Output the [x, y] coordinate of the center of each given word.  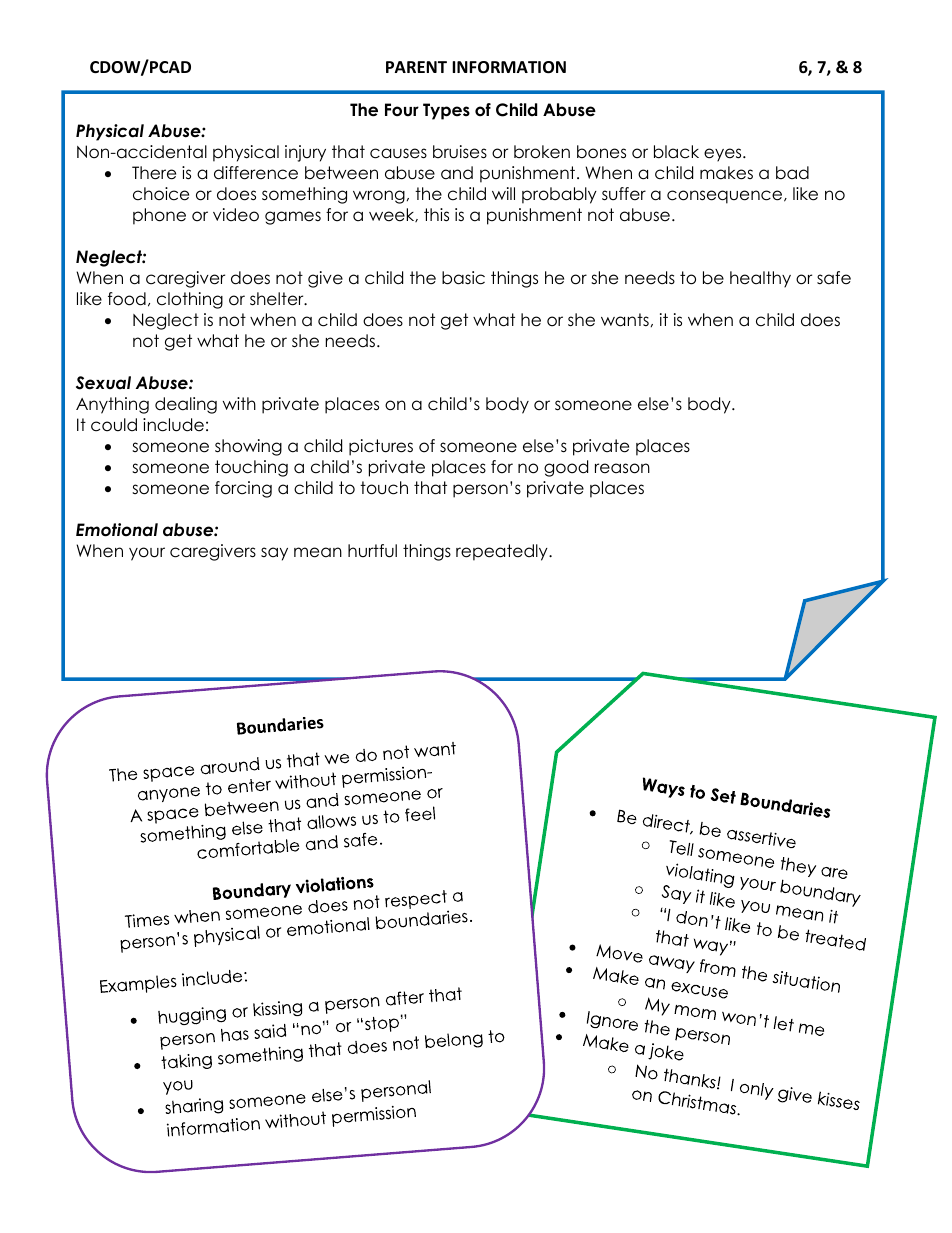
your [147, 554]
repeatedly [503, 552]
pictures [381, 447]
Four [402, 110]
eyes [724, 155]
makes [726, 173]
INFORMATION [509, 67]
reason [622, 468]
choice [161, 194]
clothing [190, 300]
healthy [760, 279]
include [173, 425]
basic [463, 278]
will [503, 193]
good [566, 468]
